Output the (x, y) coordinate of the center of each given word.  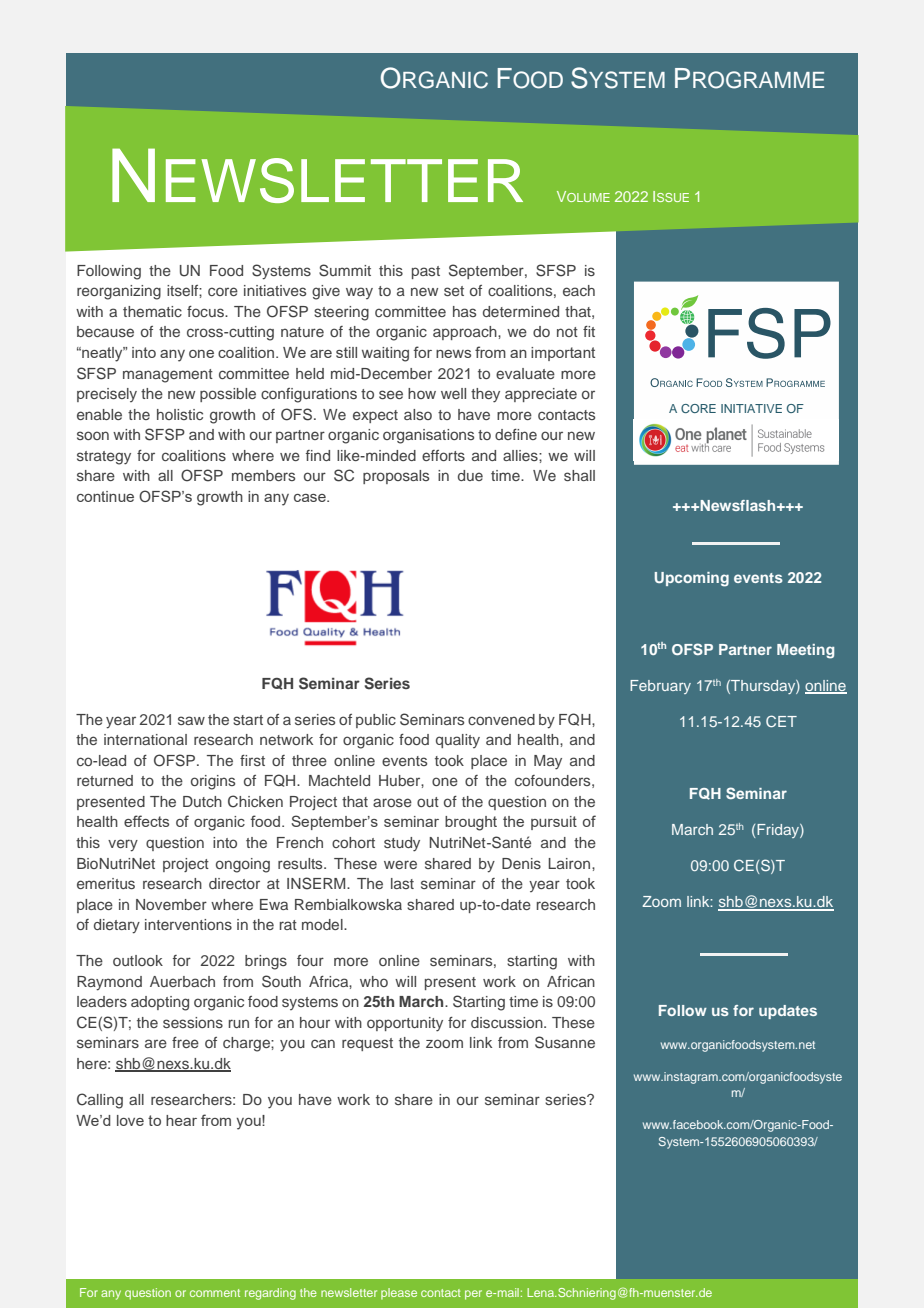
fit (589, 331)
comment (215, 1293)
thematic (152, 311)
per (473, 1295)
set (454, 291)
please (399, 1293)
